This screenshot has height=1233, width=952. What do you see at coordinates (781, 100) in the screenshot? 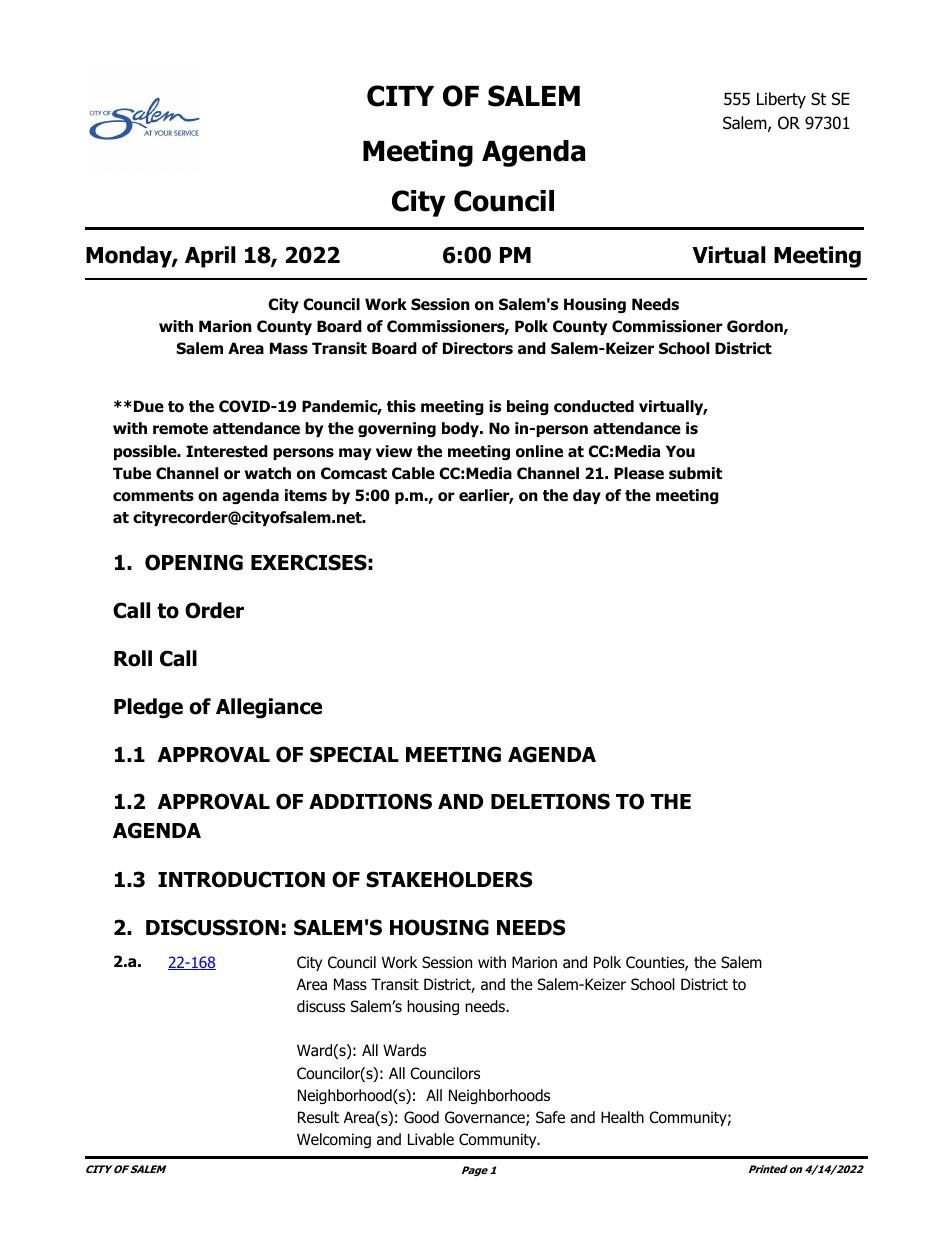
I see `Liberty` at bounding box center [781, 100].
